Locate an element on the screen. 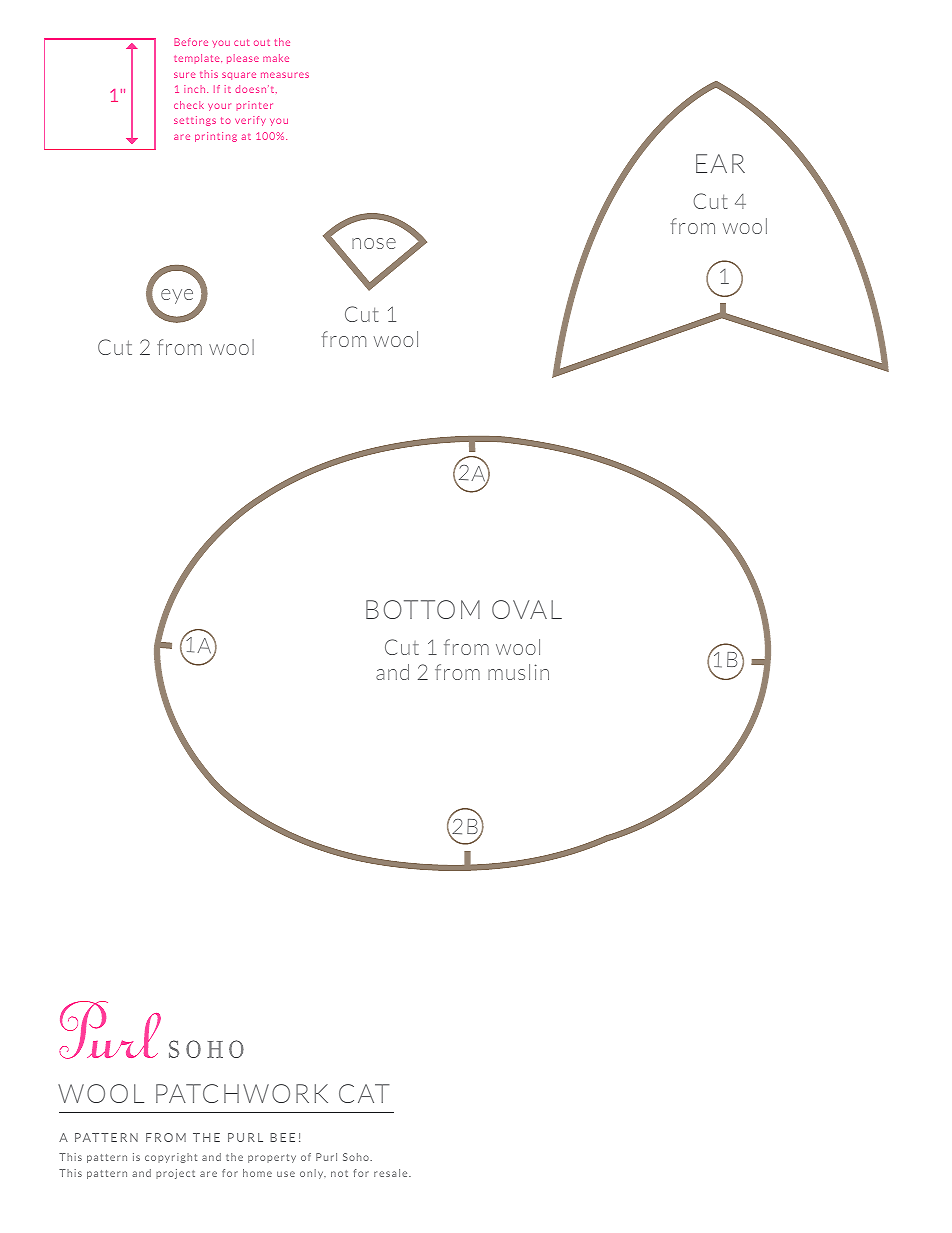 Image resolution: width=952 pixels, height=1233 pixels. patchwork is located at coordinates (242, 1093).
